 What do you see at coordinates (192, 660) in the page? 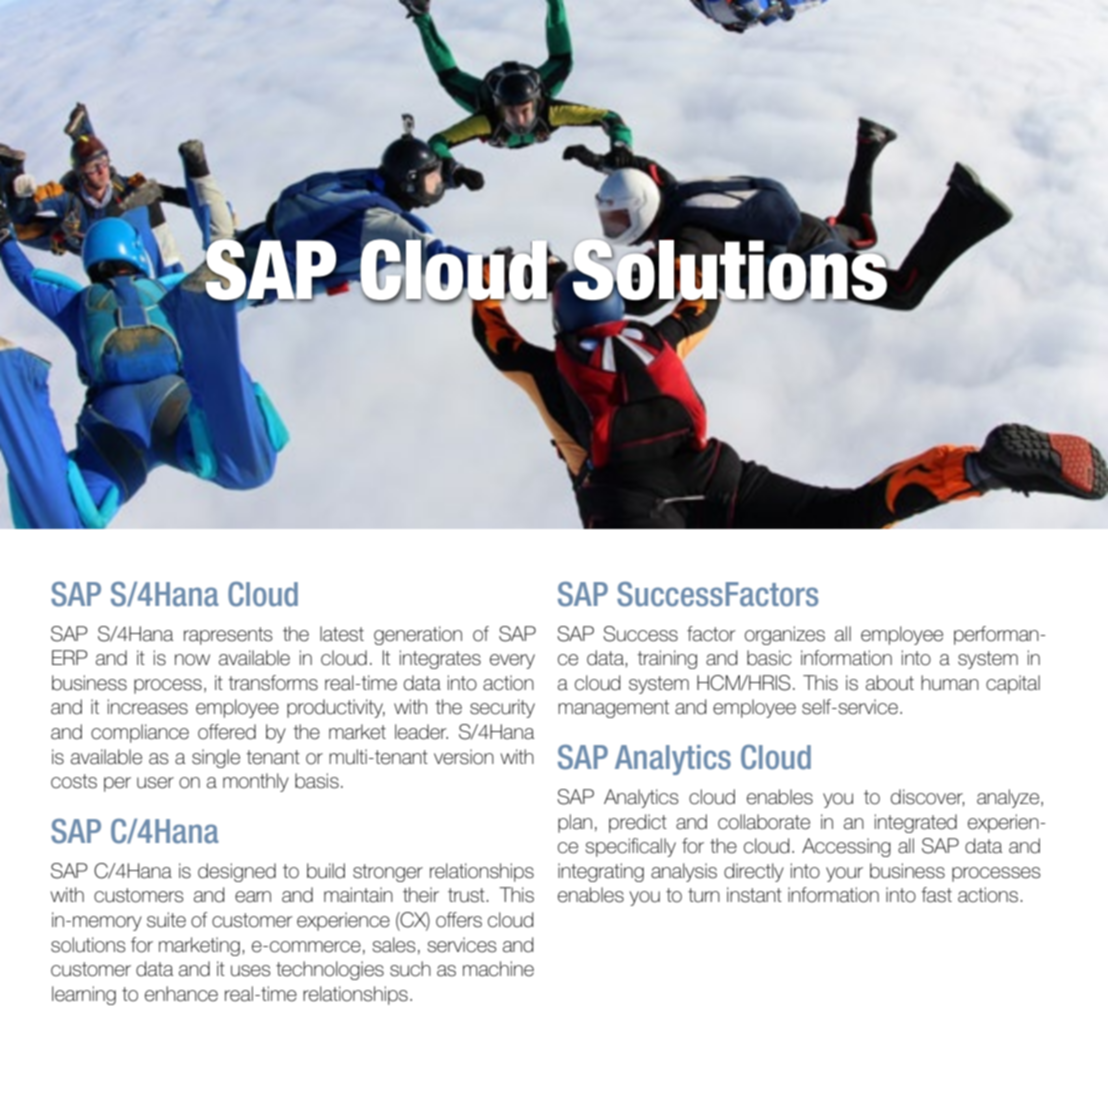
I see `now` at bounding box center [192, 660].
